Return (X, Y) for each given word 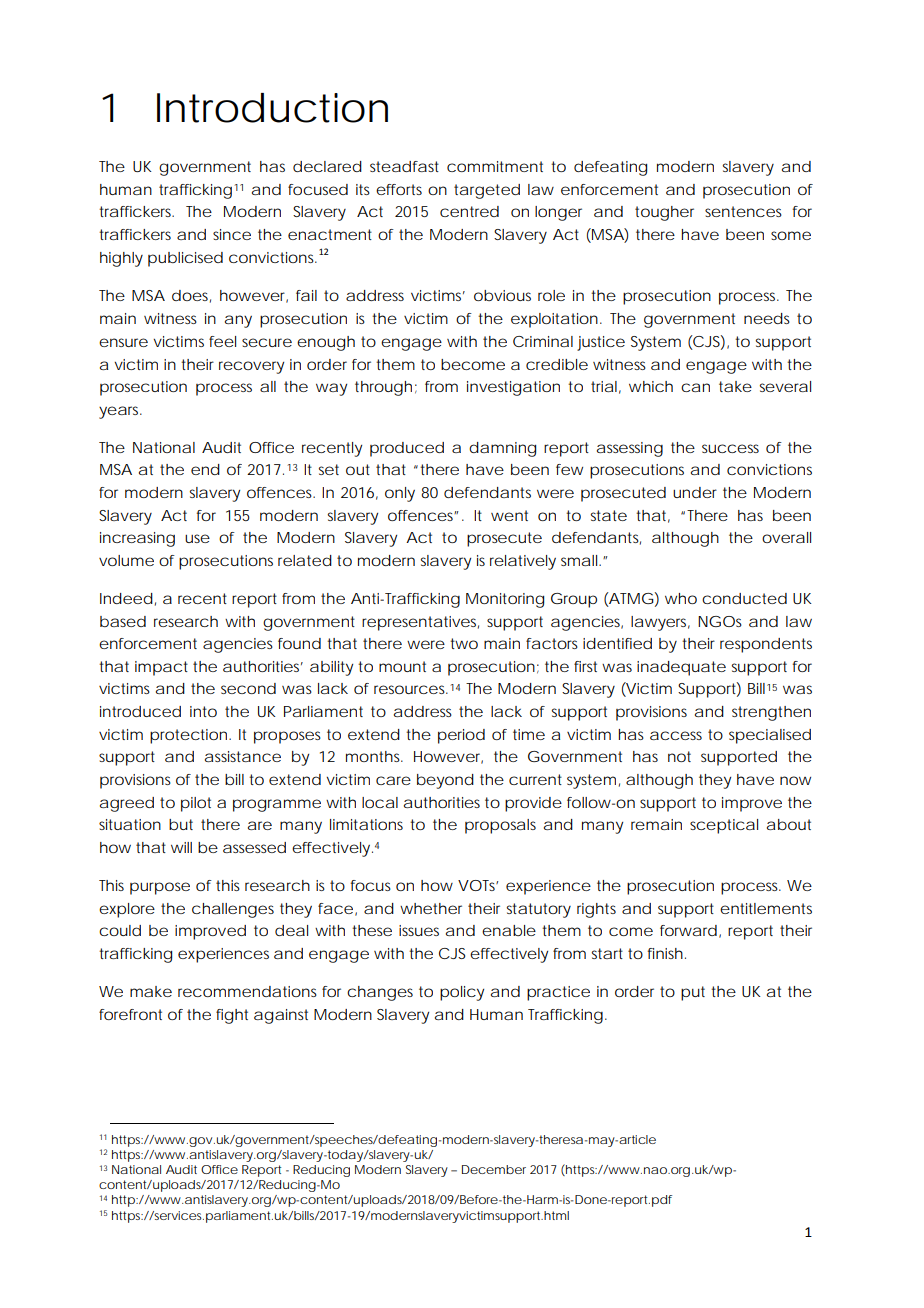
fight (232, 1016)
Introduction (272, 108)
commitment (495, 166)
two (464, 643)
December (494, 1169)
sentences (743, 211)
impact (161, 668)
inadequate (681, 668)
